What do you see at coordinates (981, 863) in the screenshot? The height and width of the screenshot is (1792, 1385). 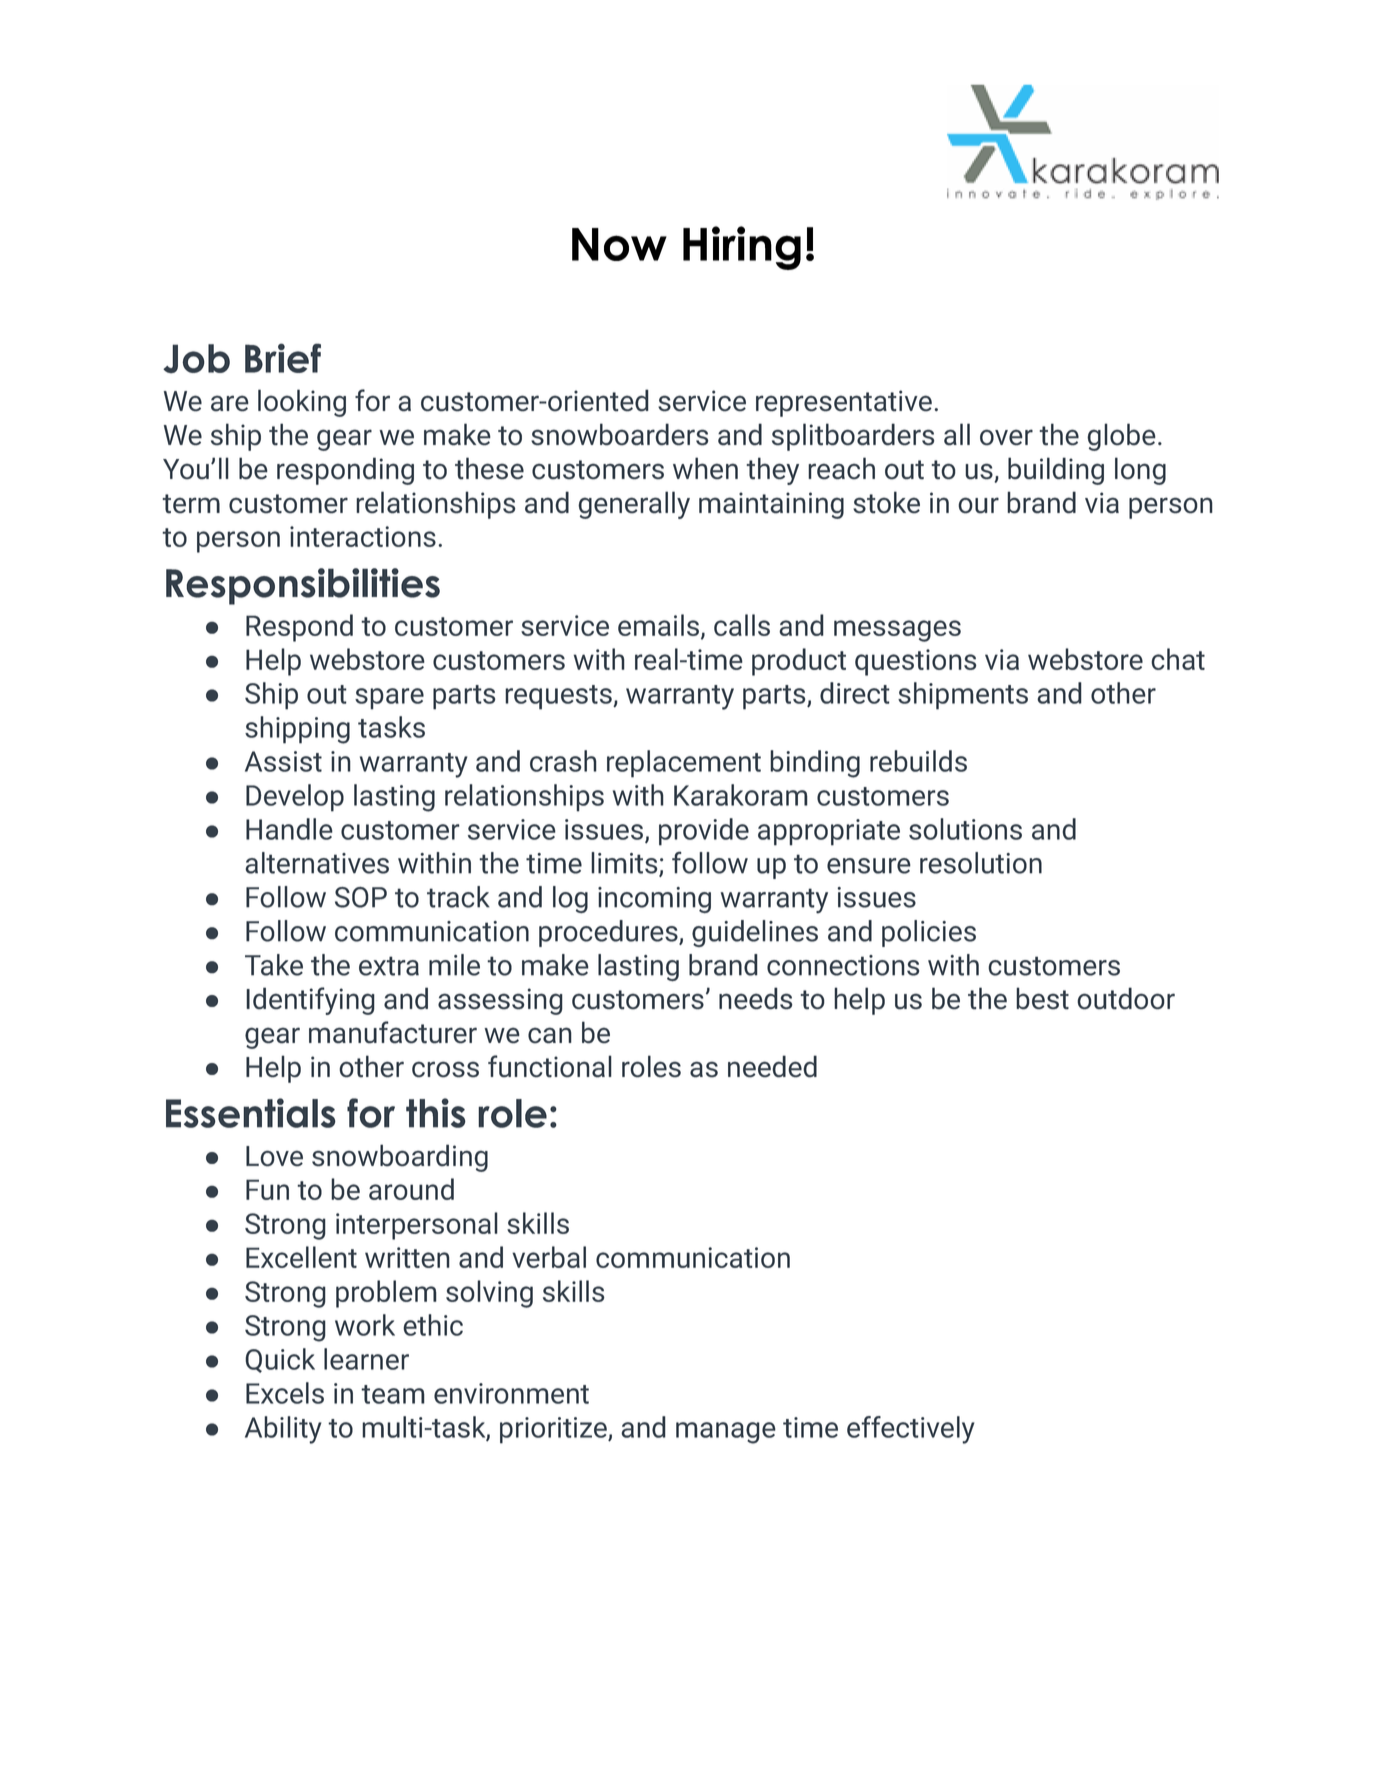 I see `resolution` at bounding box center [981, 863].
